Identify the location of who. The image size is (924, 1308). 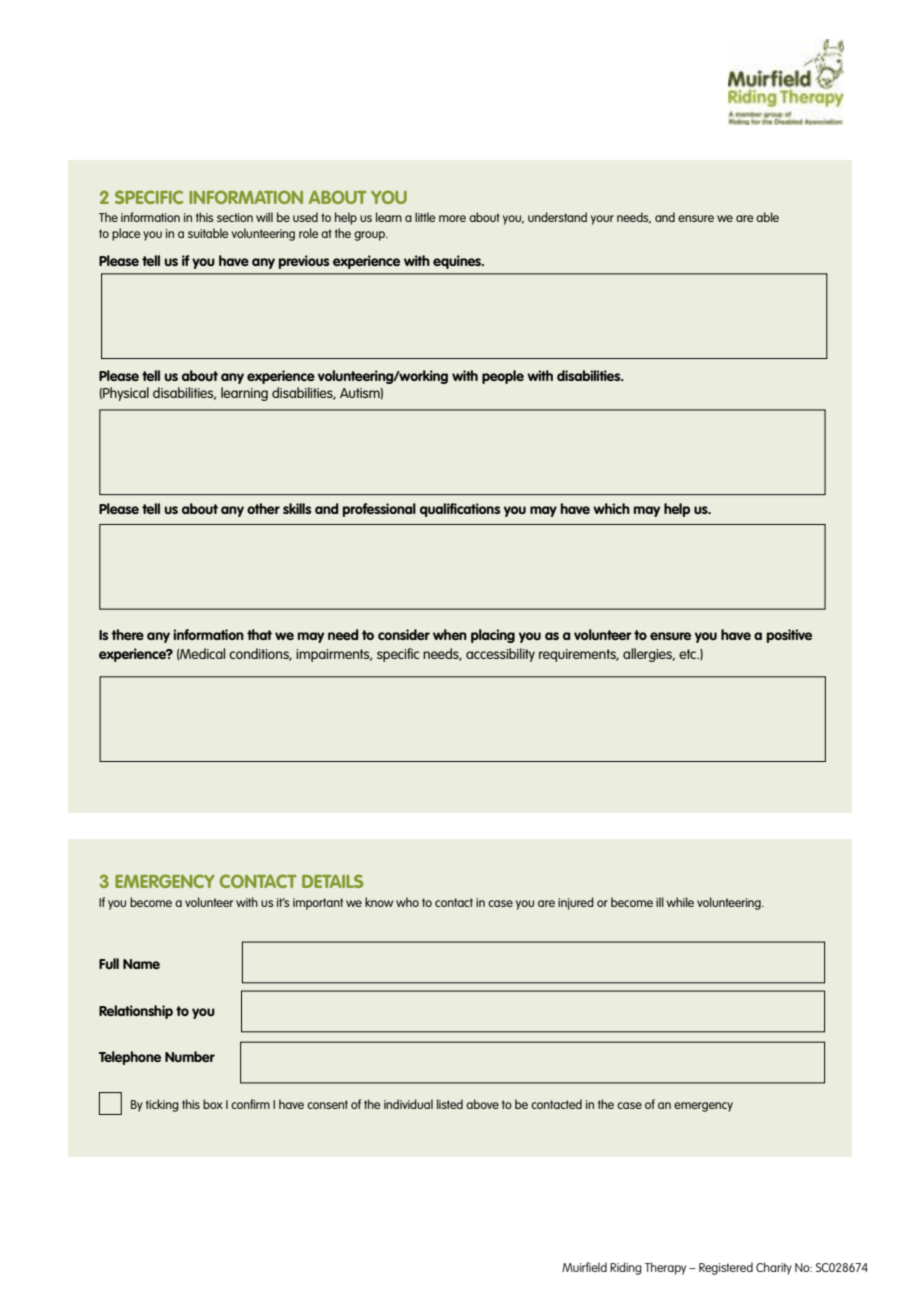
(407, 902).
